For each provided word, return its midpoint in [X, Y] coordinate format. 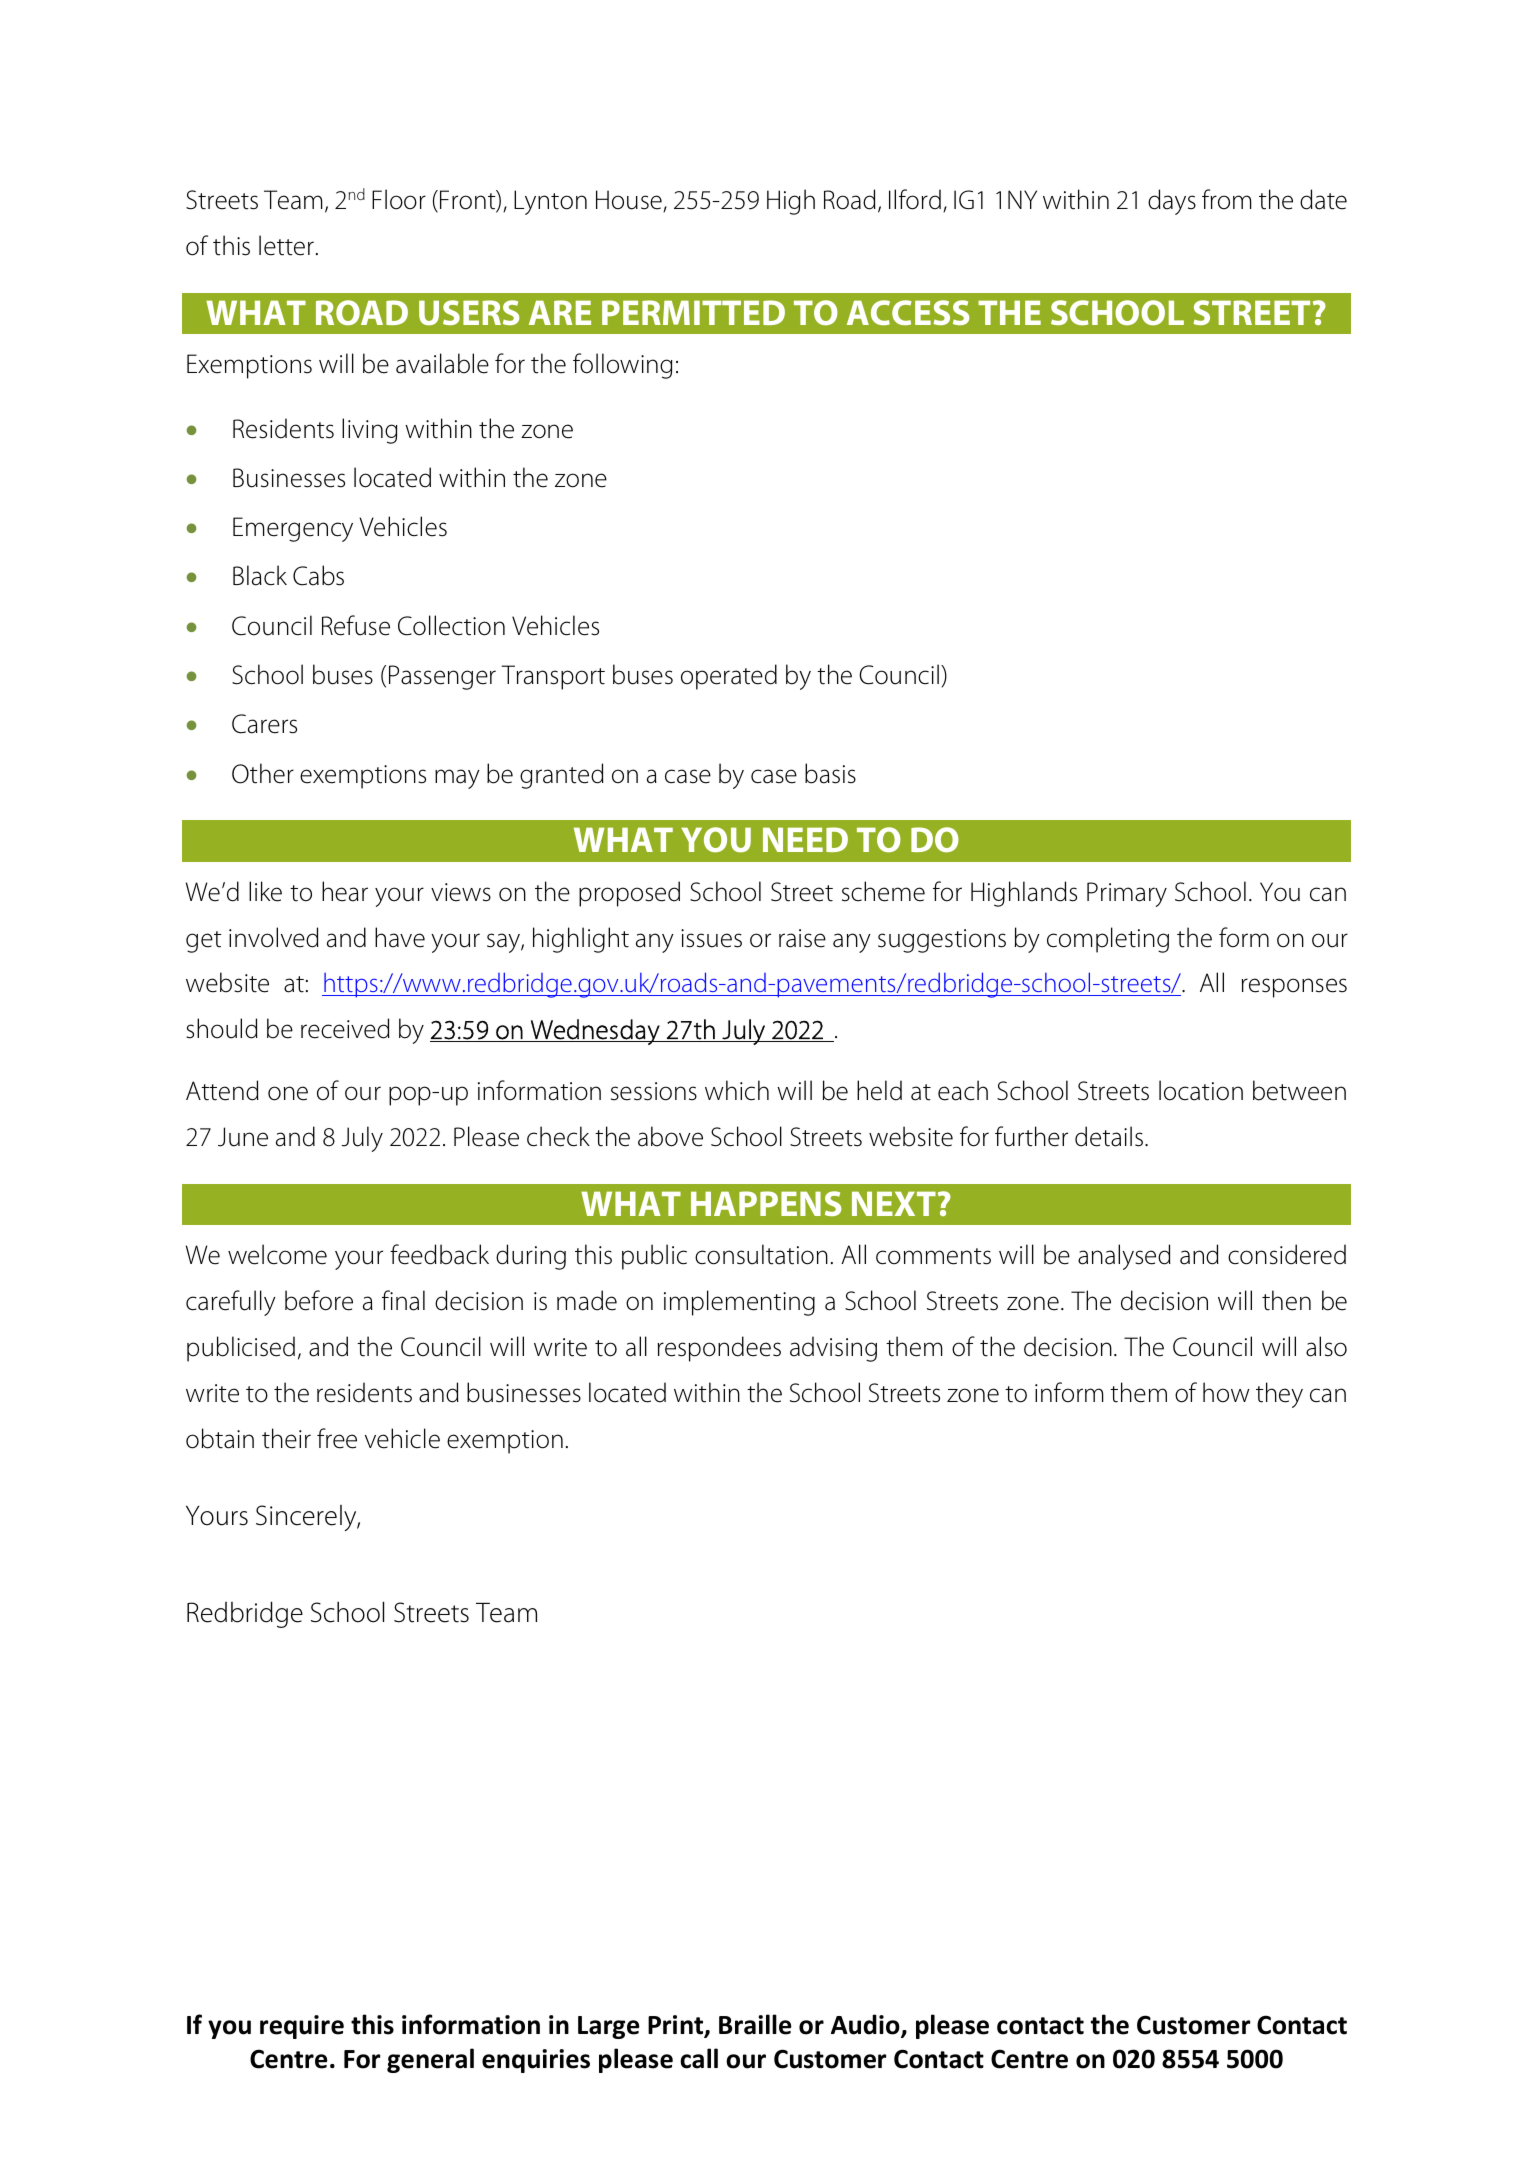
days [1172, 202]
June [243, 1137]
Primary [1127, 894]
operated [729, 677]
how [1226, 1392]
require [302, 2027]
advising [833, 1349]
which [737, 1090]
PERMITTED [693, 312]
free [337, 1438]
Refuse [356, 625]
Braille [755, 2024]
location [1201, 1090]
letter [286, 245]
